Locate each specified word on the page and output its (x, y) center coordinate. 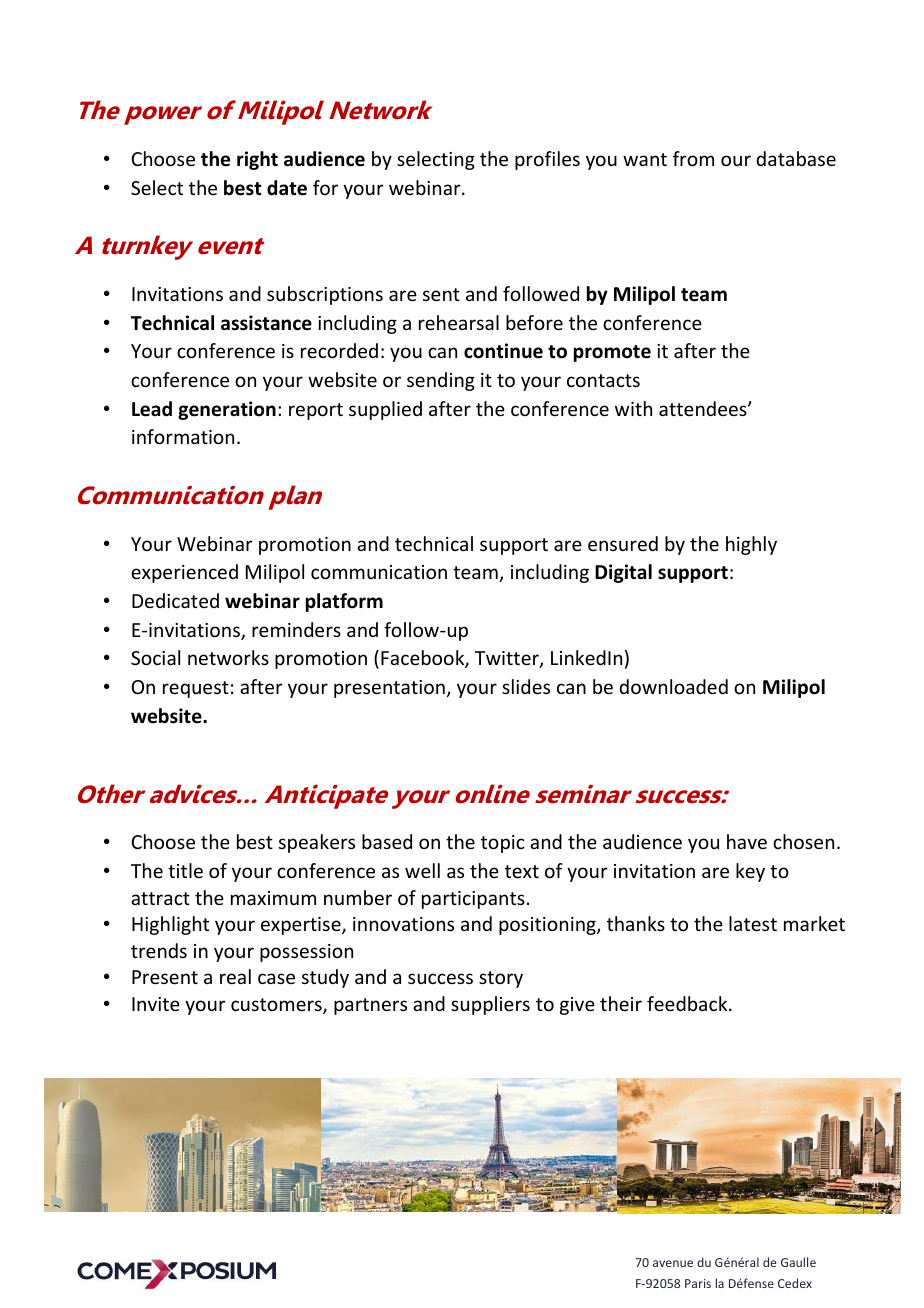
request (196, 689)
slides (526, 686)
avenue (673, 1263)
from (693, 158)
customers (277, 1006)
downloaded (673, 686)
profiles (547, 160)
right (257, 160)
